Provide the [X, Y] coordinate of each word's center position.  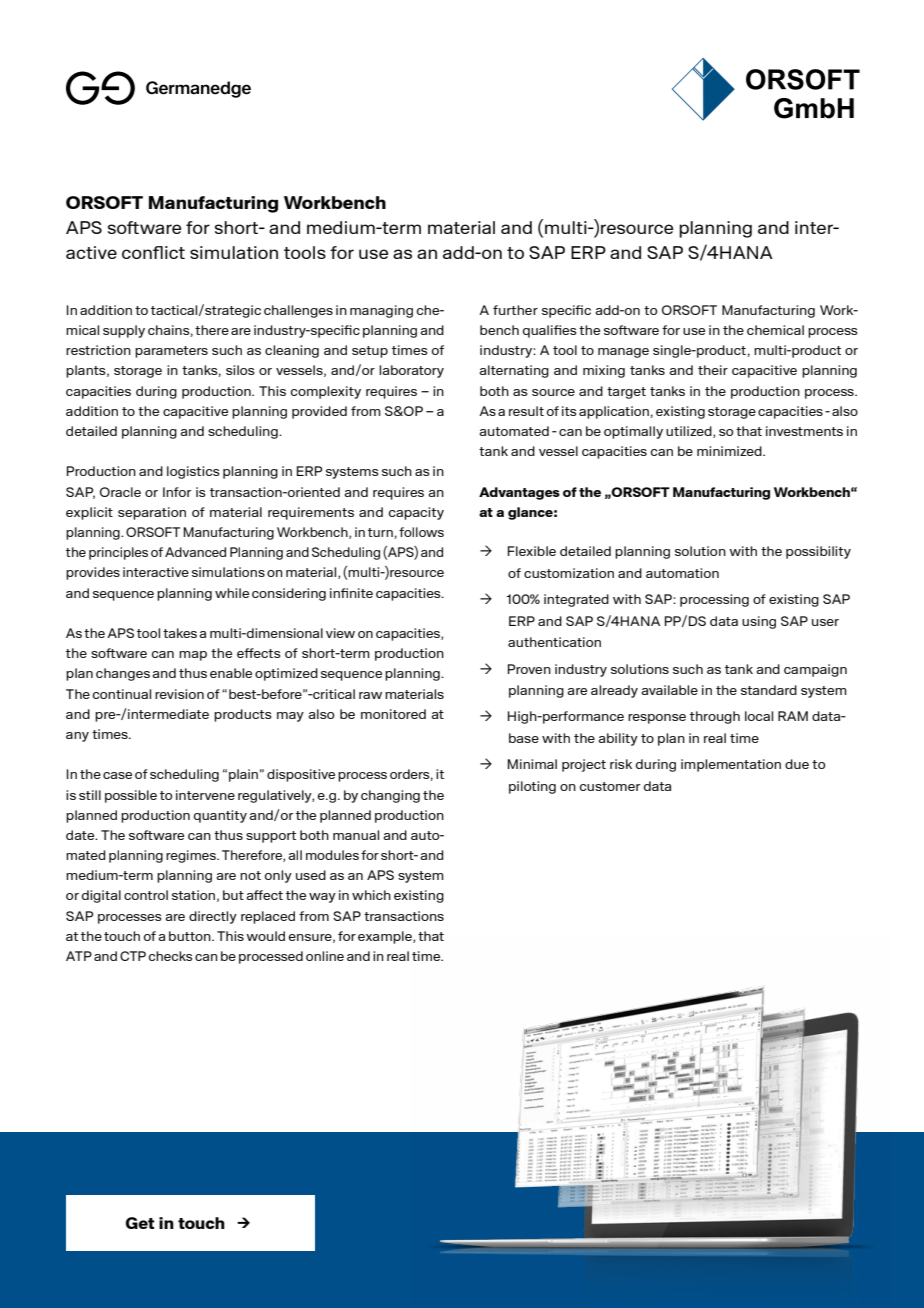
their [713, 370]
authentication [554, 642]
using [759, 622]
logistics [193, 472]
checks [170, 956]
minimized [730, 451]
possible [131, 796]
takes [180, 633]
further [515, 310]
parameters [171, 352]
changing [390, 796]
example [386, 937]
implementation [731, 765]
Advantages [519, 493]
